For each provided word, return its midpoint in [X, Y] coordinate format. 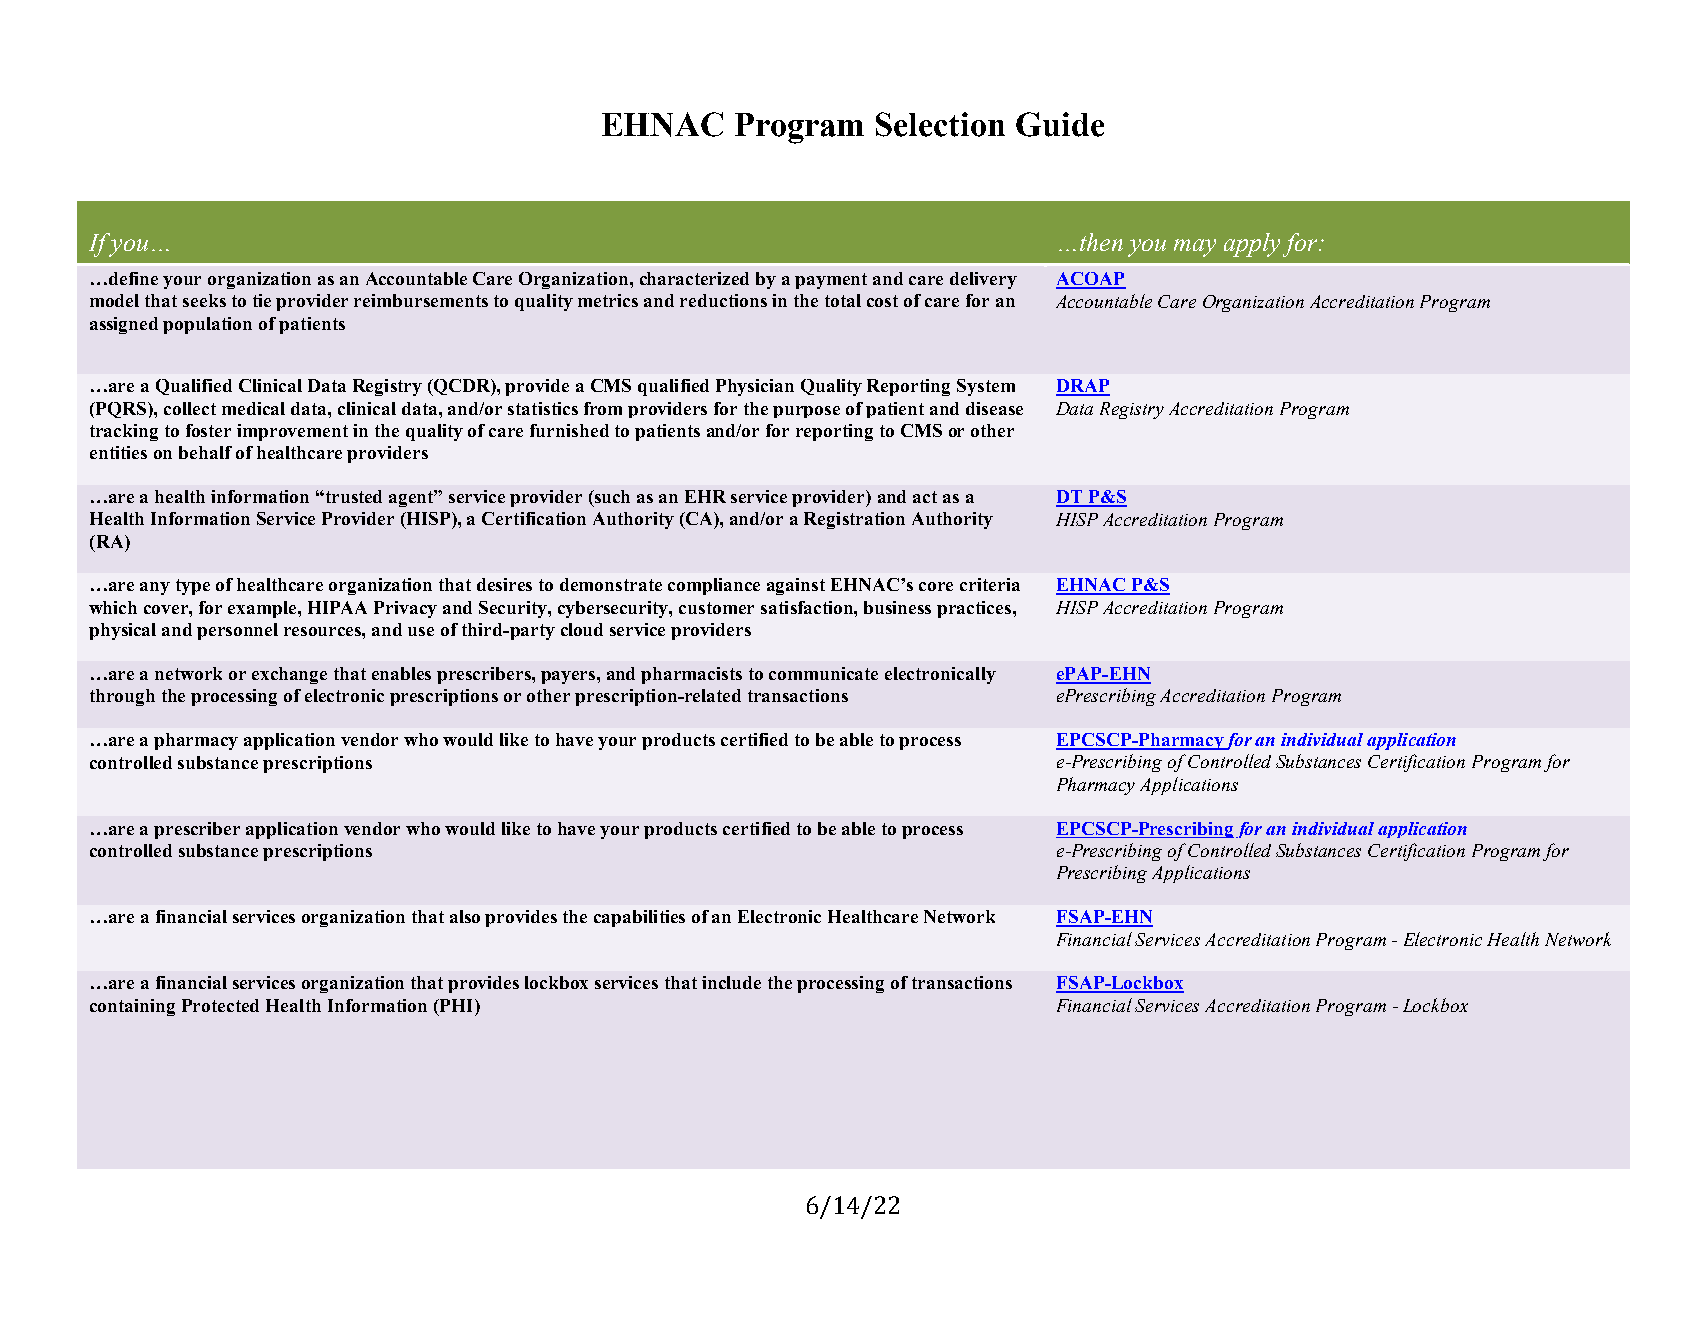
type [193, 587]
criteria [990, 584]
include [731, 982]
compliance [714, 586]
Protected [220, 1005]
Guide [1060, 124]
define [133, 278]
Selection [940, 124]
